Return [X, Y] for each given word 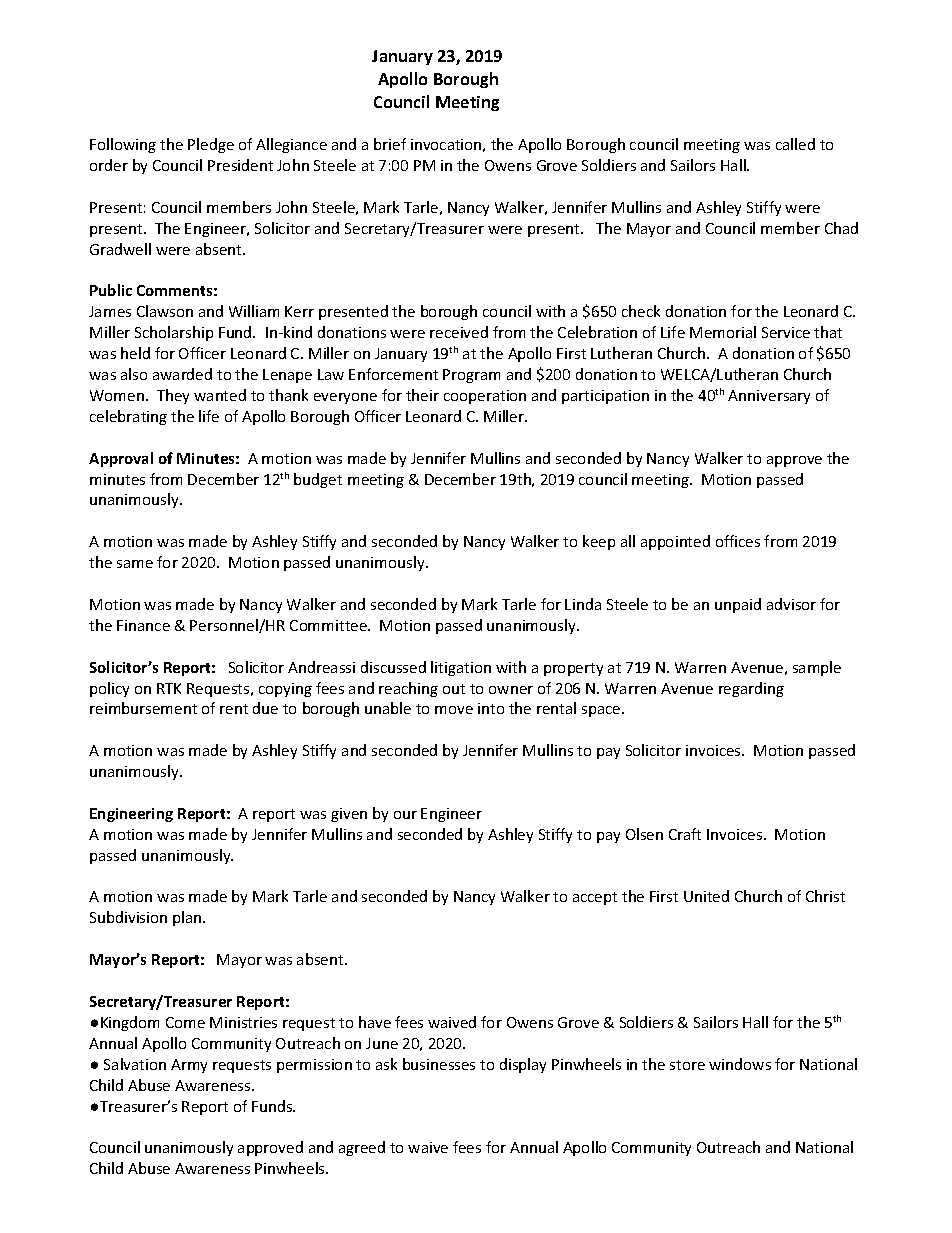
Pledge [211, 145]
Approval [121, 459]
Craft [685, 834]
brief [390, 144]
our [405, 815]
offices [738, 541]
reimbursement [143, 708]
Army [189, 1066]
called [795, 144]
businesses [439, 1064]
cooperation [485, 397]
